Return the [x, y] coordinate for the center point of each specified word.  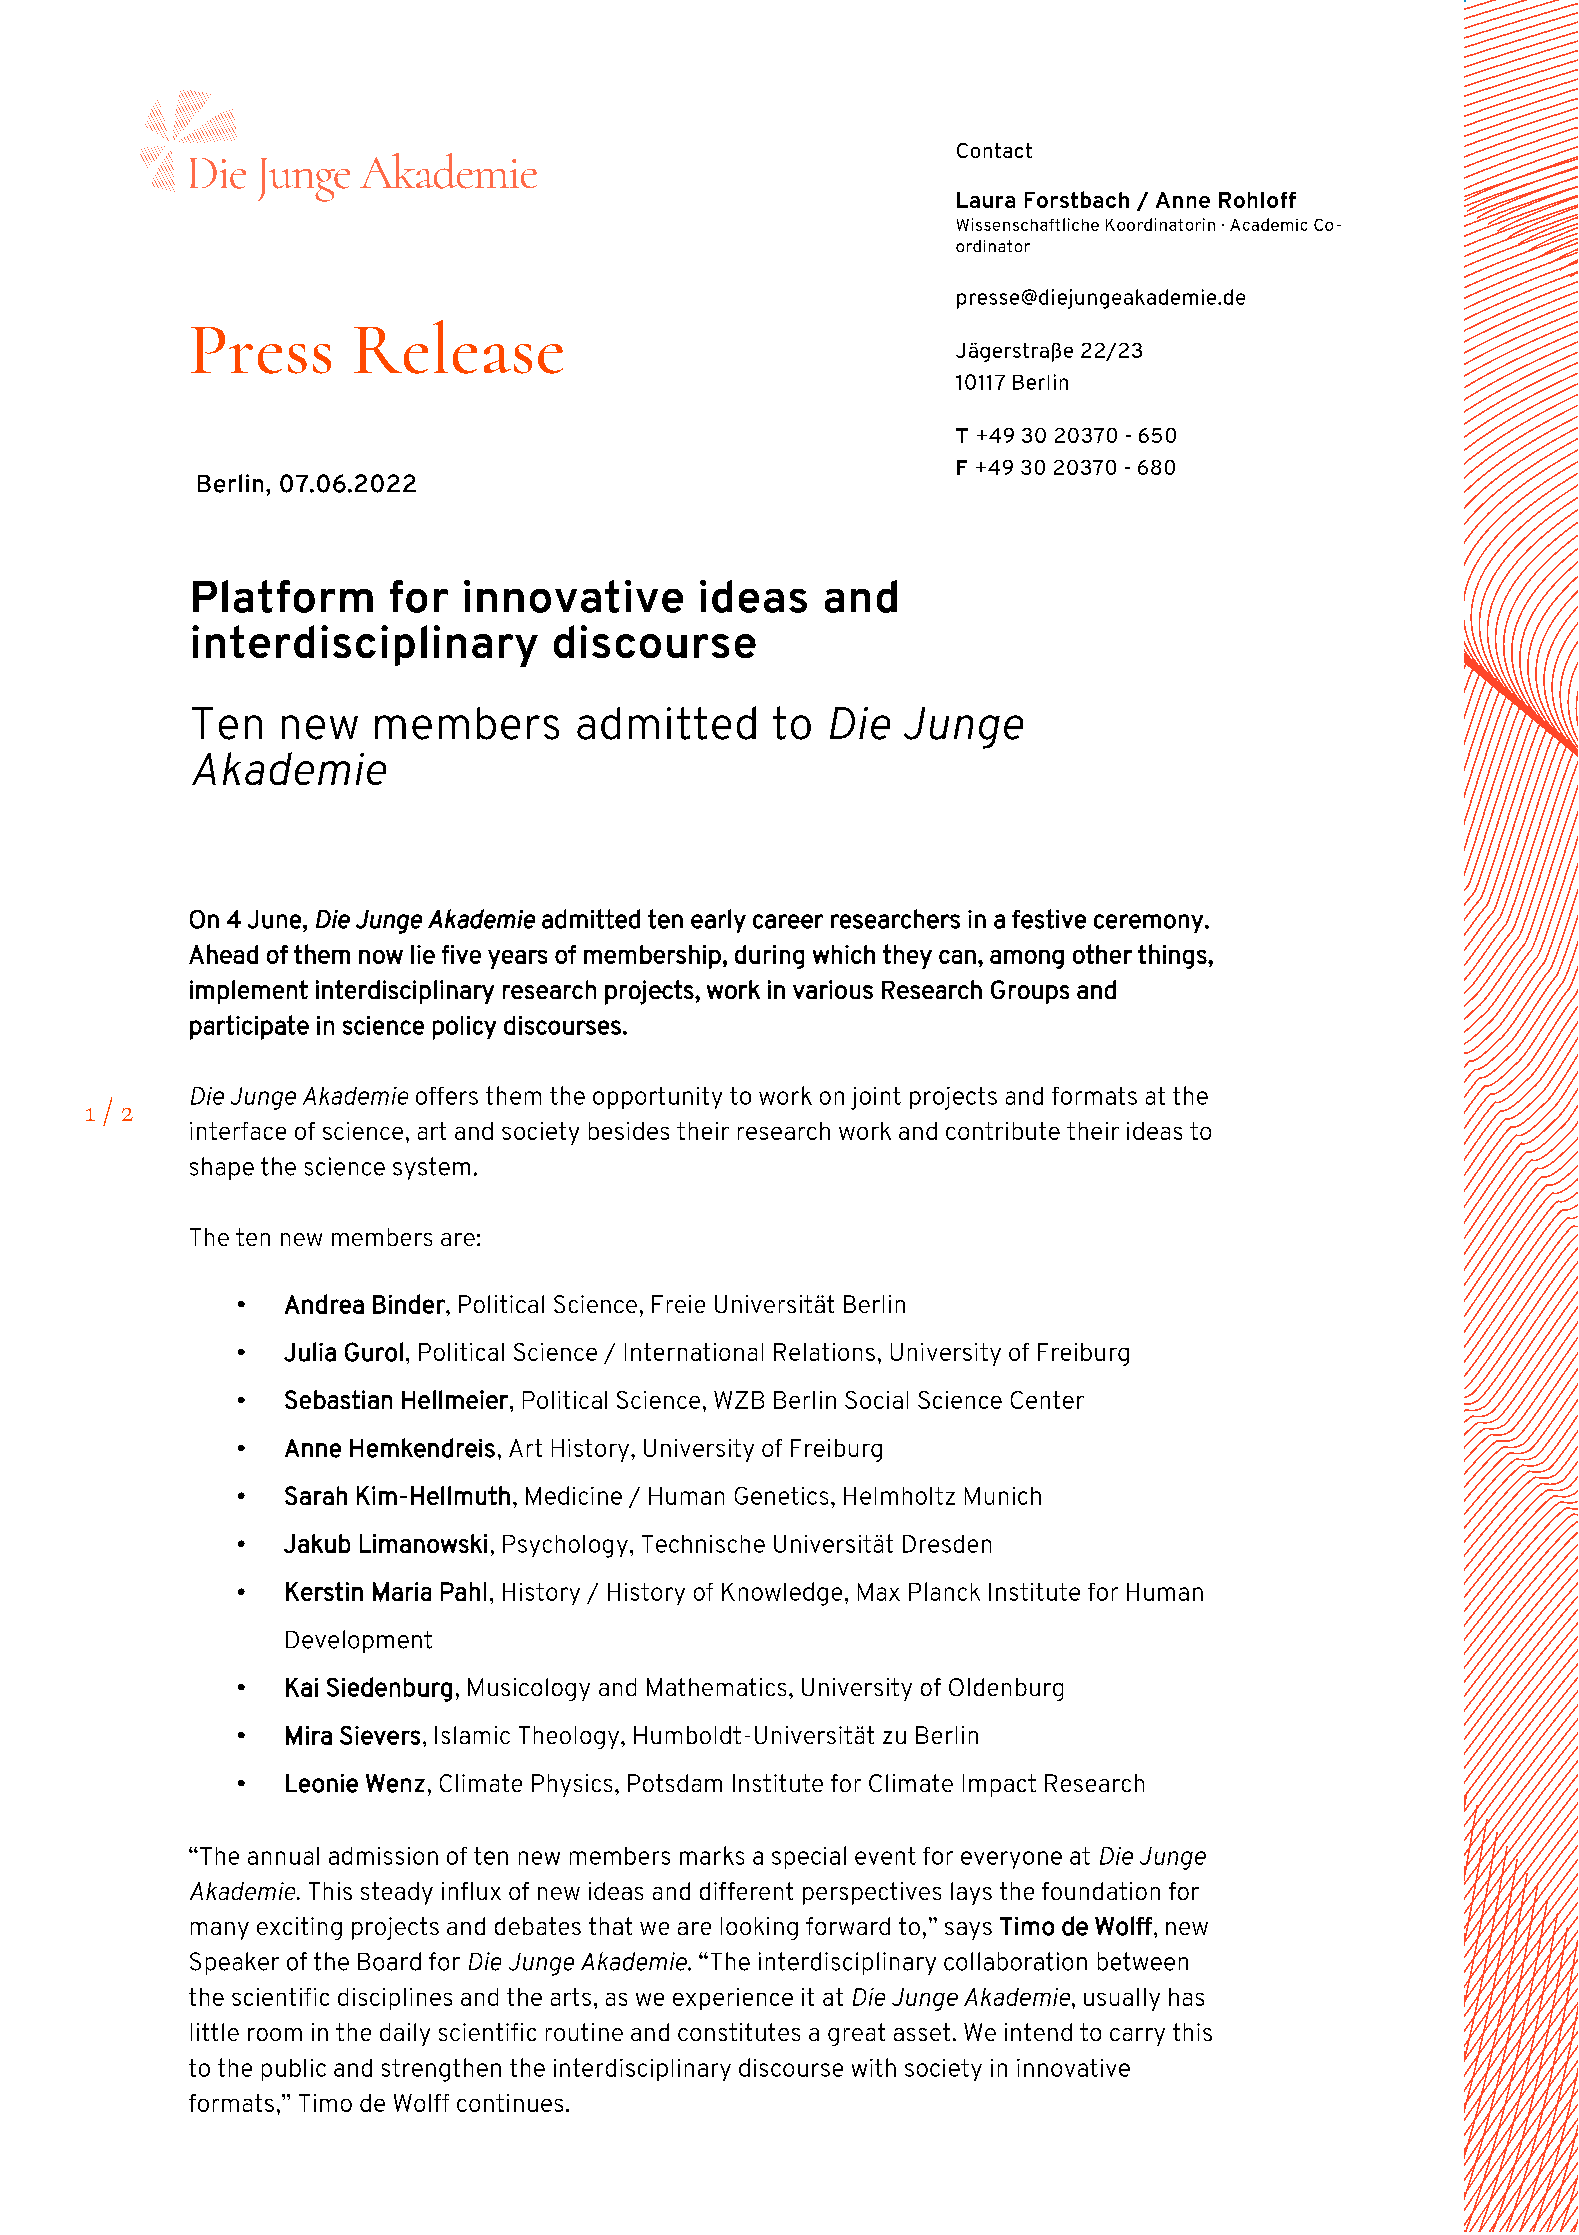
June [274, 919]
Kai [302, 1687]
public [294, 2070]
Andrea [324, 1304]
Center [1047, 1400]
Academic [1268, 224]
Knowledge [782, 1594]
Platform [283, 596]
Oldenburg [1006, 1689]
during [769, 957]
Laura [986, 200]
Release [458, 347]
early [718, 921]
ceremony [1148, 923]
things [1173, 956]
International [694, 1352]
